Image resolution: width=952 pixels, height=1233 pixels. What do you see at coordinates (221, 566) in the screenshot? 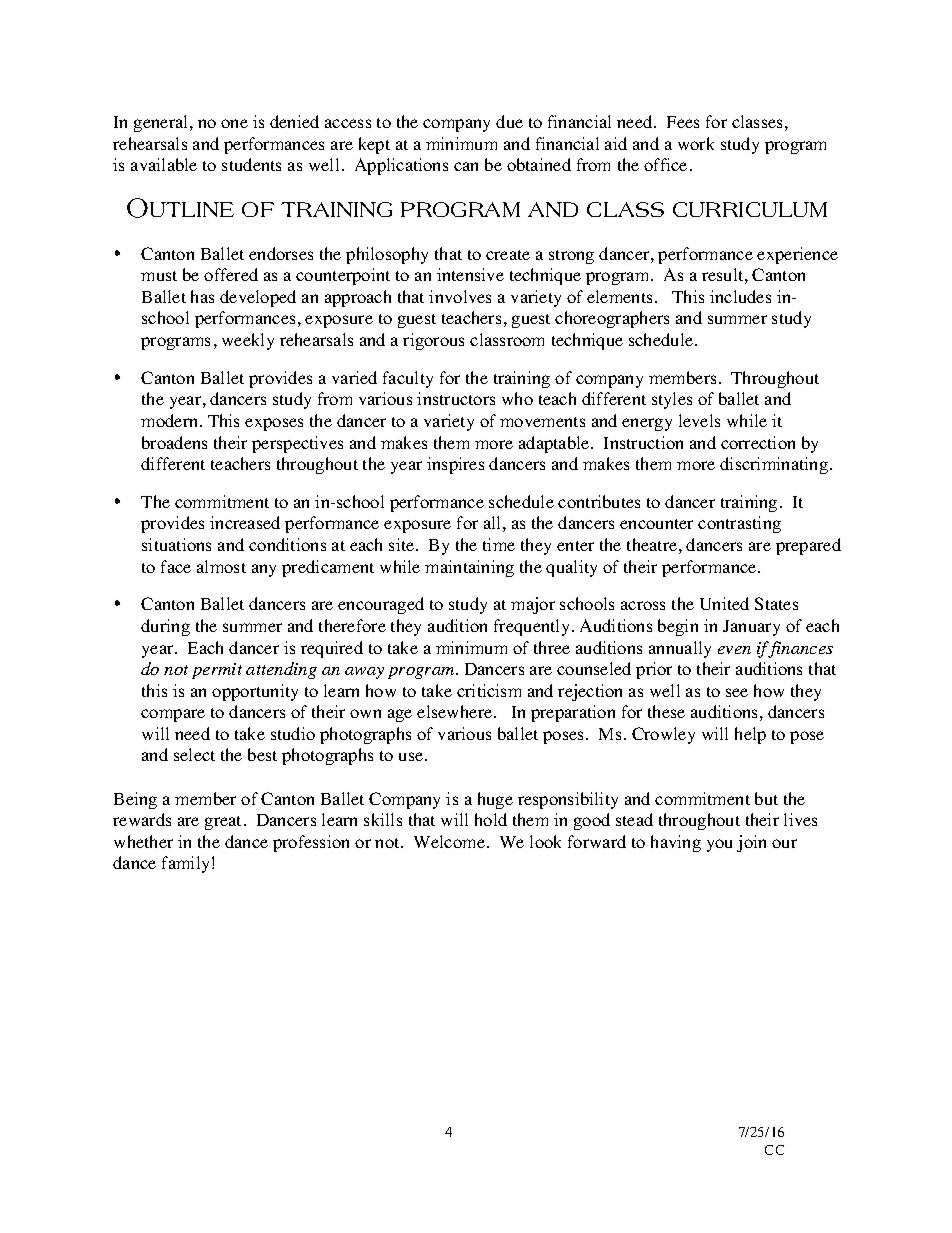
I see `almost` at bounding box center [221, 566].
